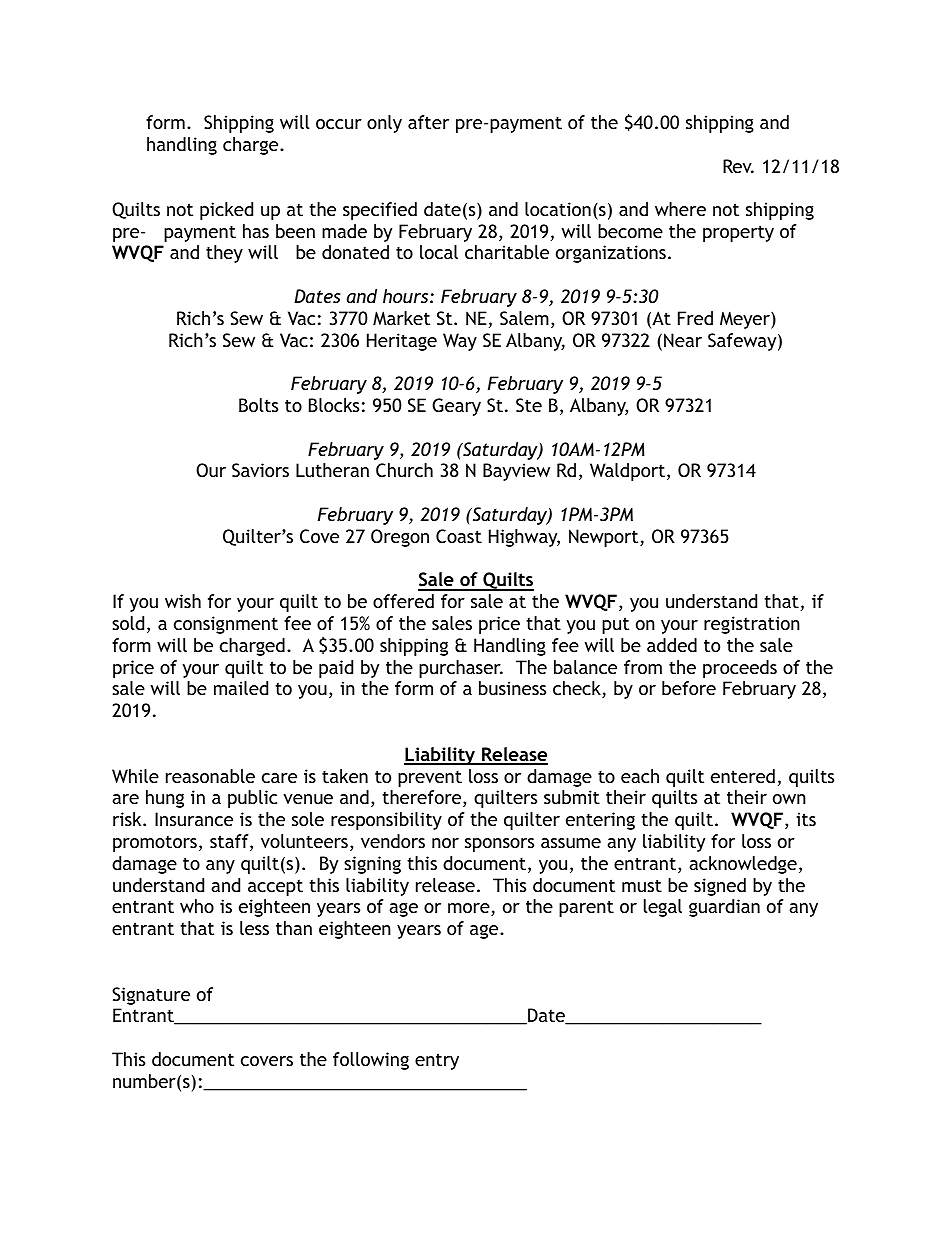 The image size is (952, 1233). I want to click on prevent, so click(430, 779).
